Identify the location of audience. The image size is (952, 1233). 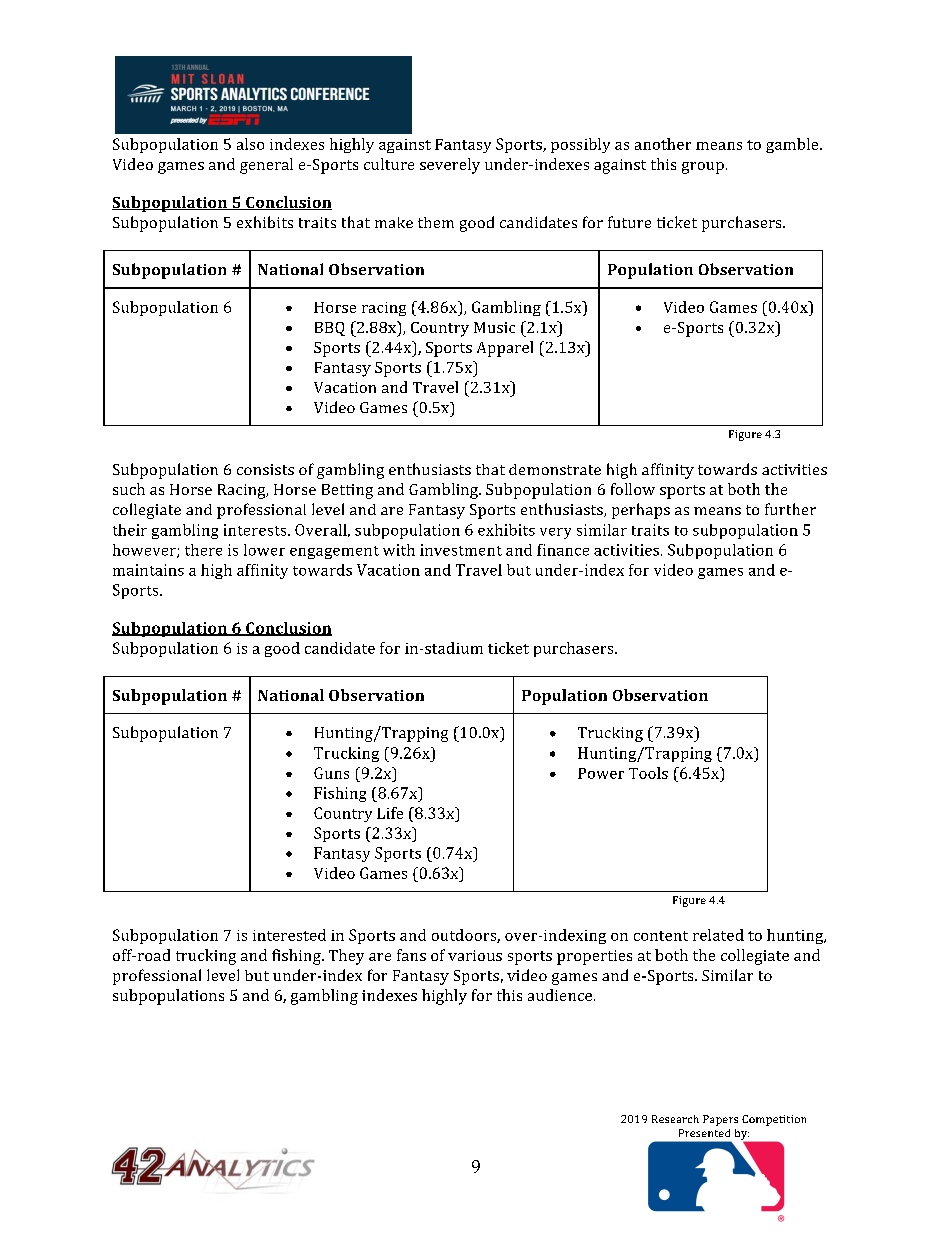
(561, 995).
